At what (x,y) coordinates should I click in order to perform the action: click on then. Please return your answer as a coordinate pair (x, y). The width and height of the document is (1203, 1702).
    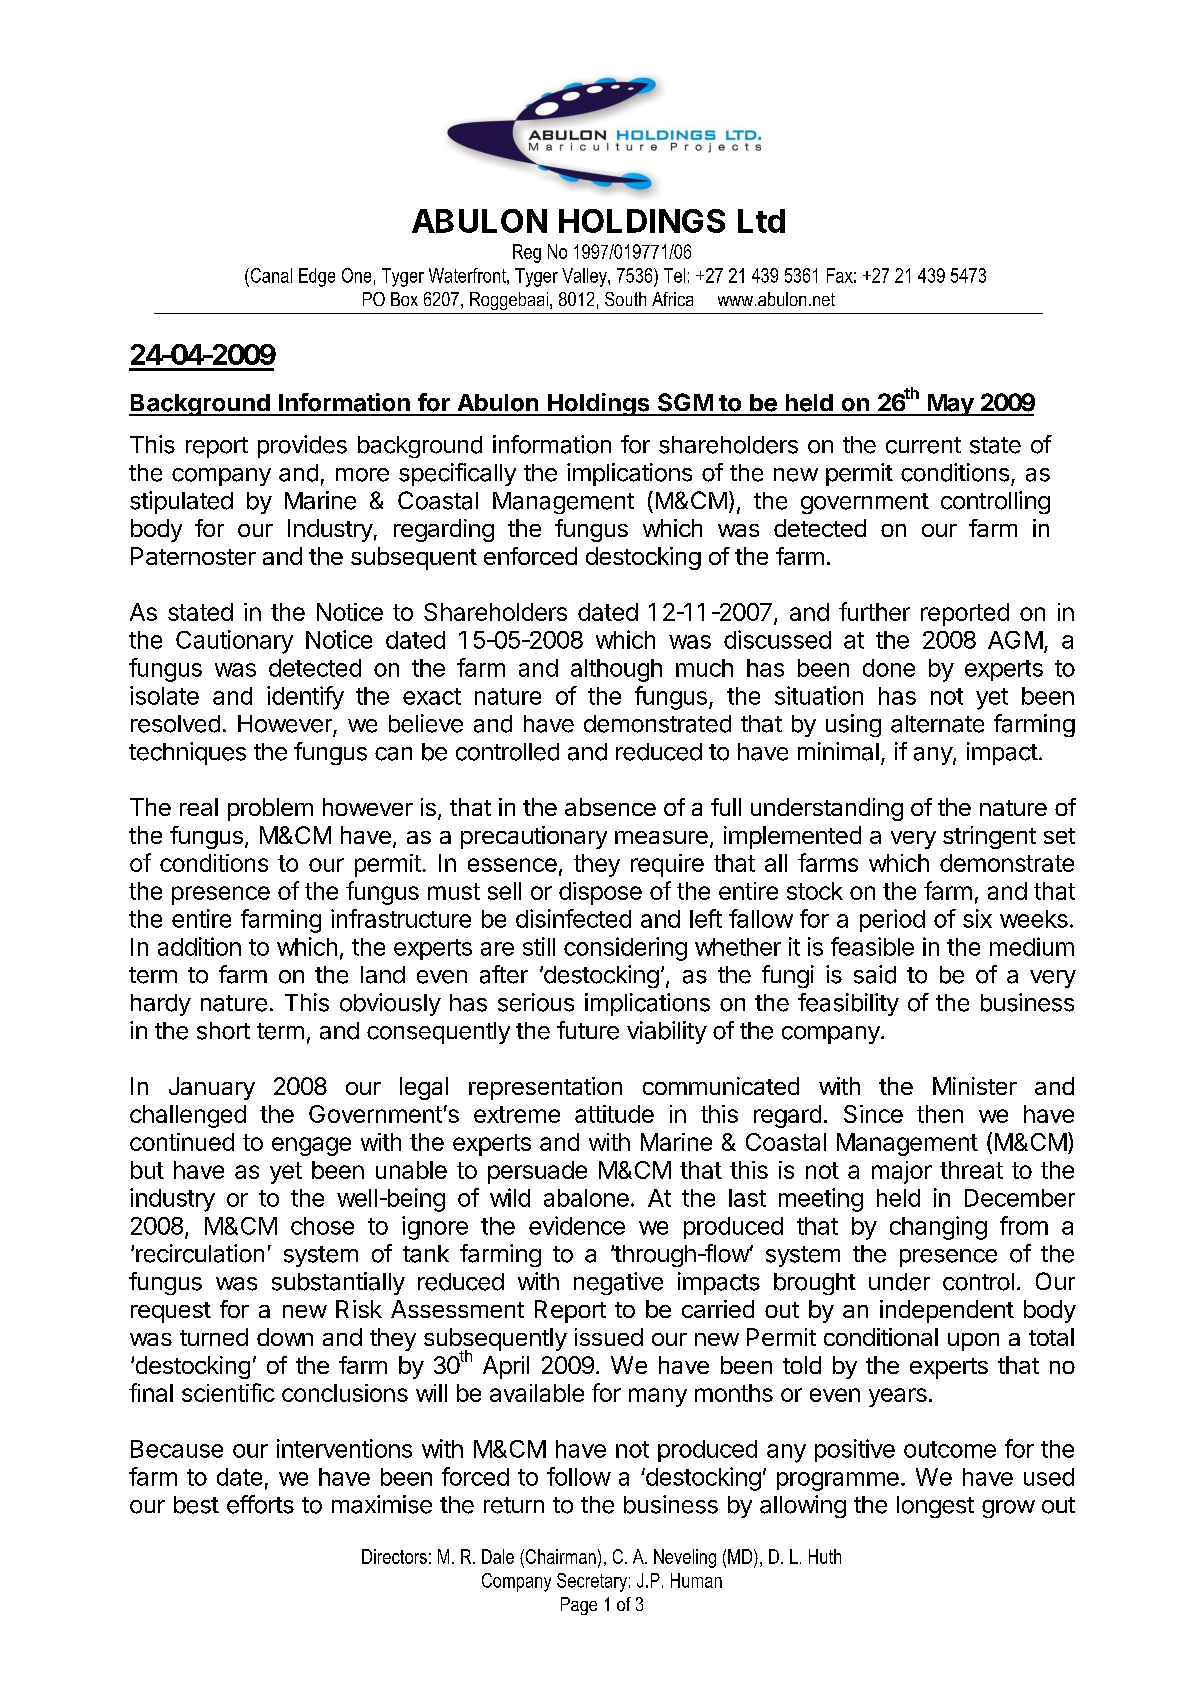
    Looking at the image, I should click on (940, 1114).
